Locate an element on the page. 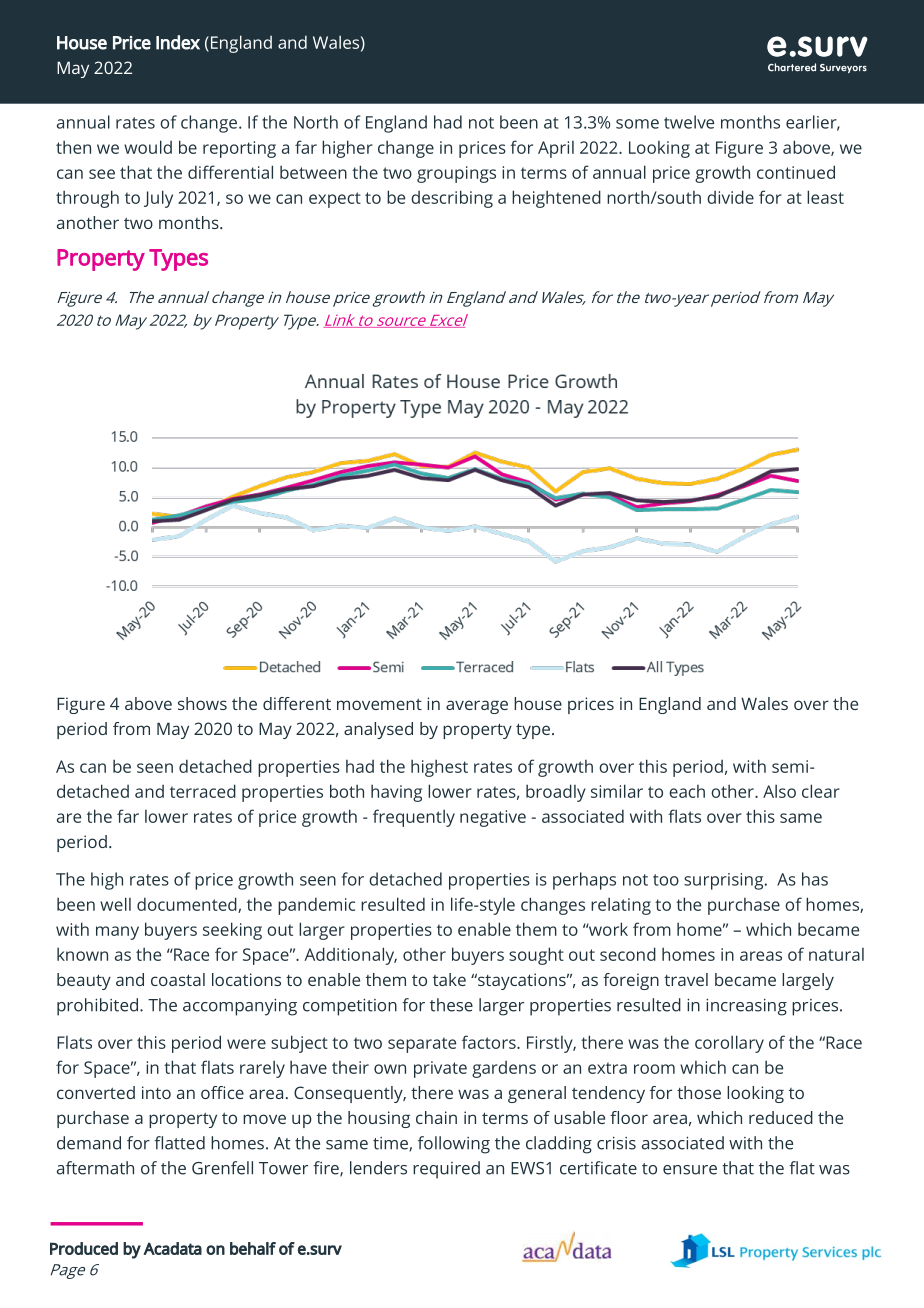 The width and height of the image is (924, 1308). documented is located at coordinates (188, 905).
